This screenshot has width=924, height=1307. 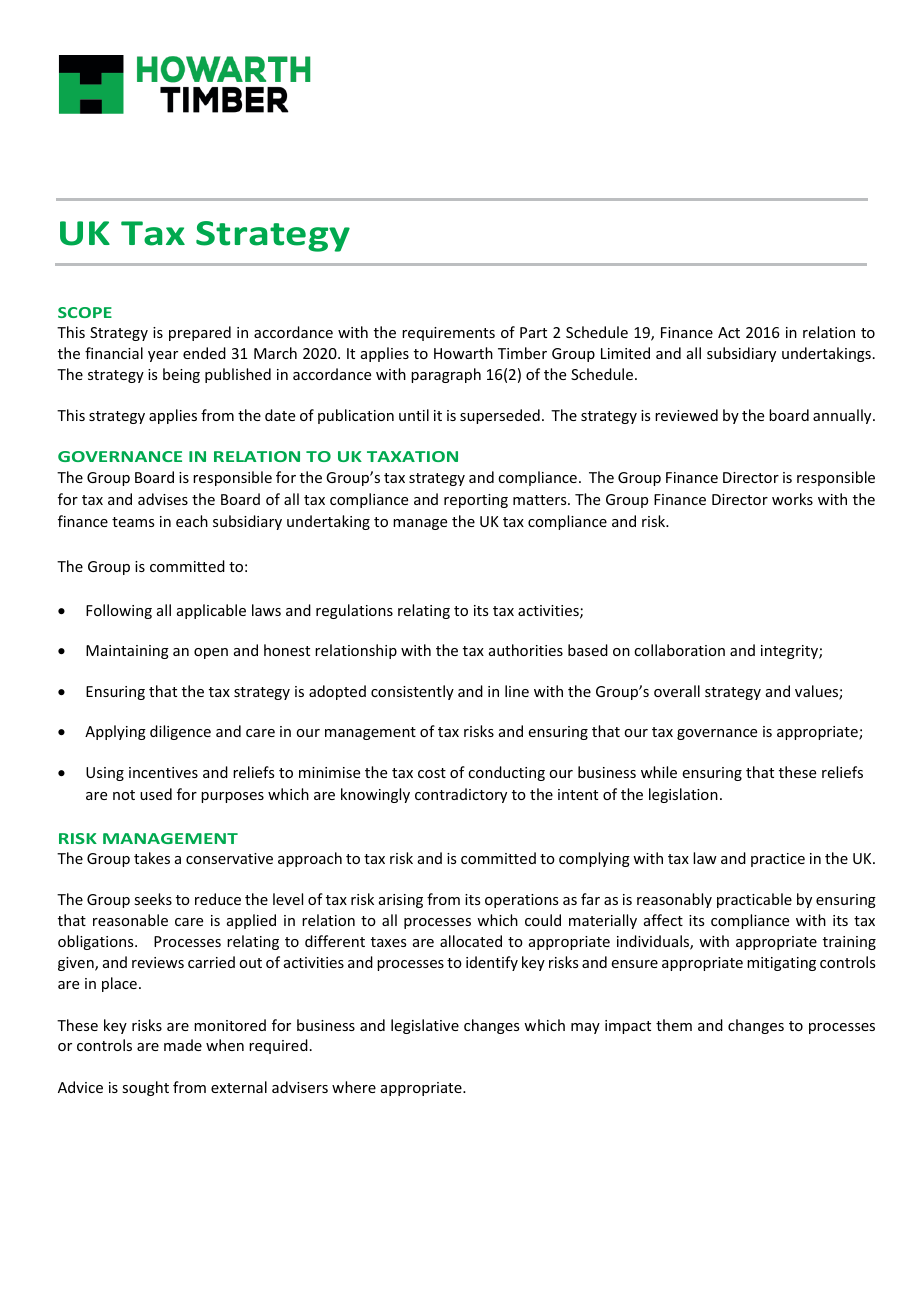 I want to click on diligence, so click(x=180, y=732).
